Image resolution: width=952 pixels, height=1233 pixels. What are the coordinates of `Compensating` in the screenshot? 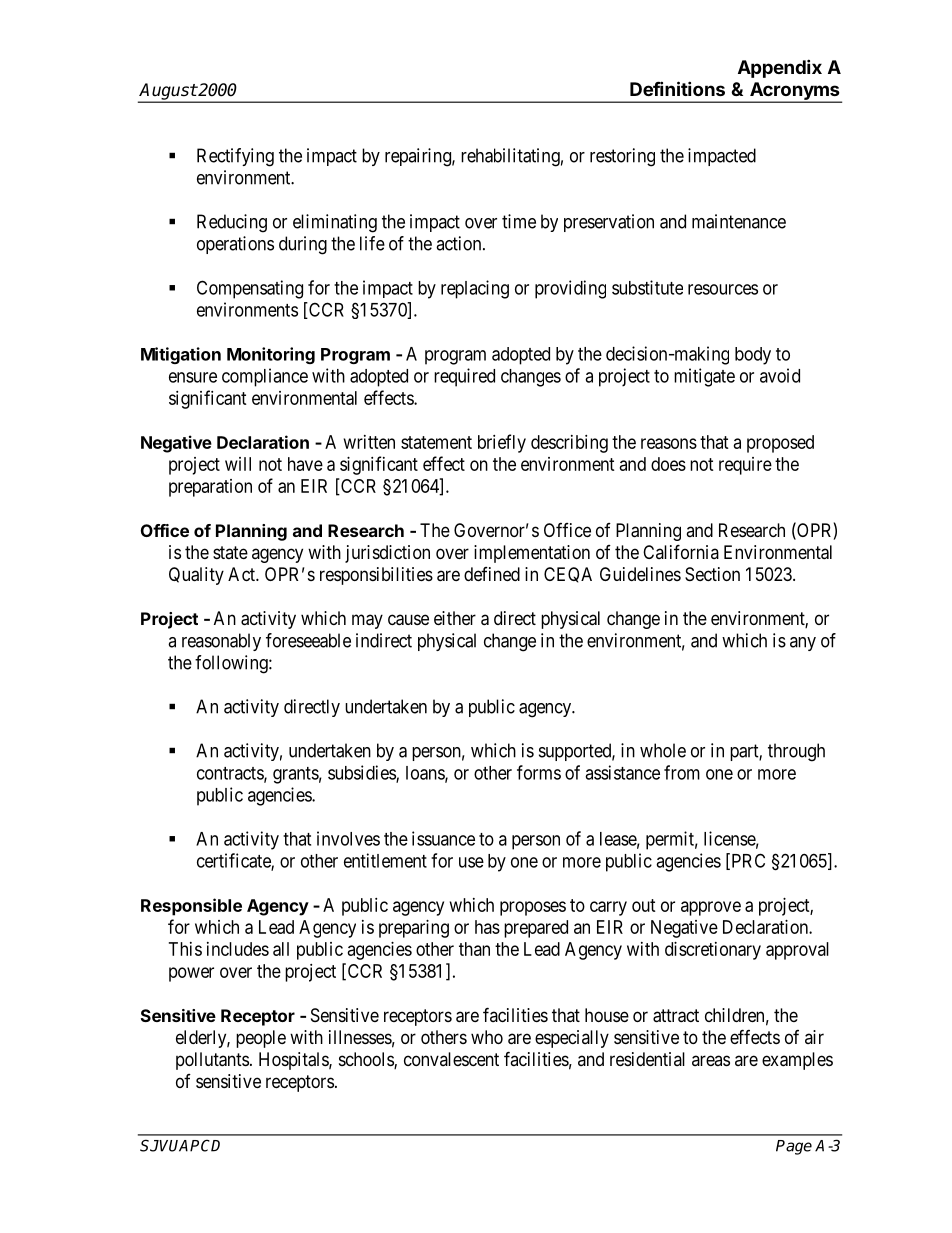 It's located at (250, 289).
